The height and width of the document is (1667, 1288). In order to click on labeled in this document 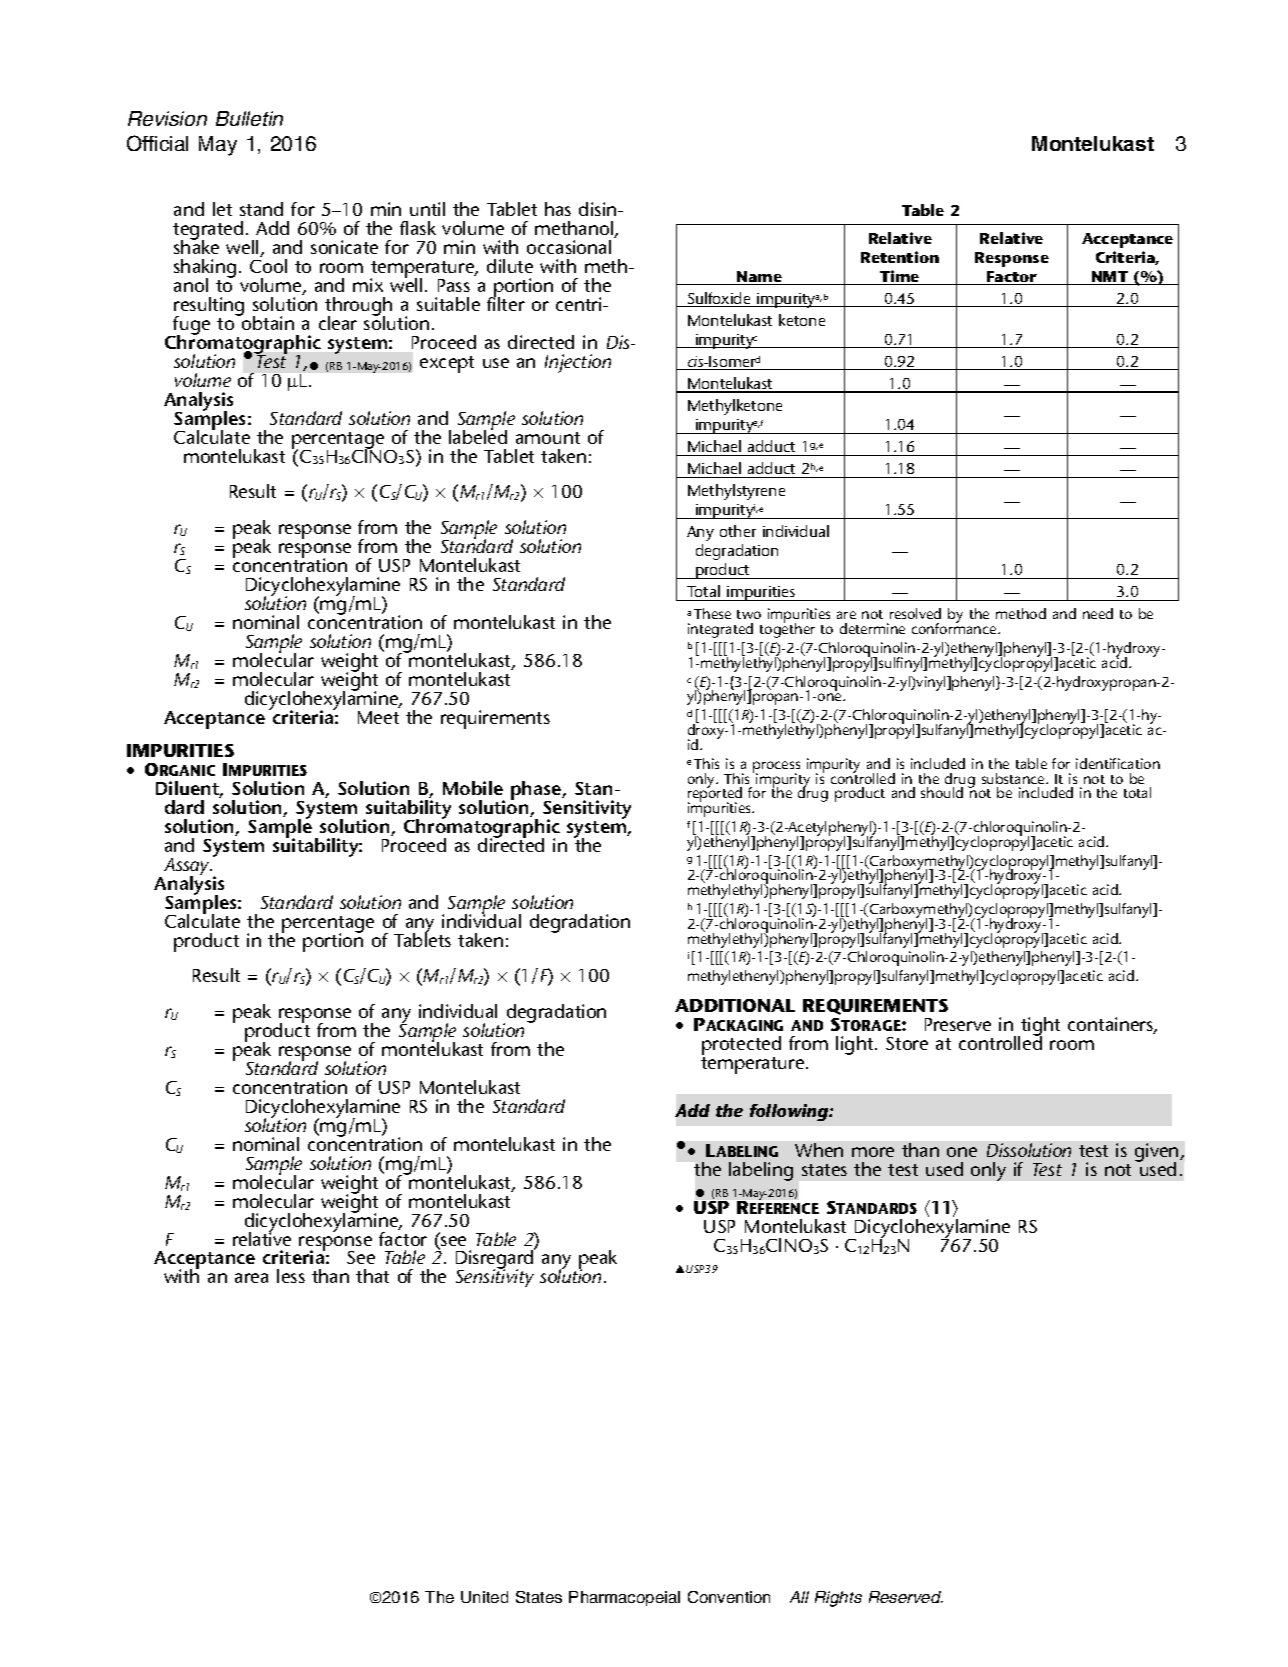, I will do `click(478, 436)`.
